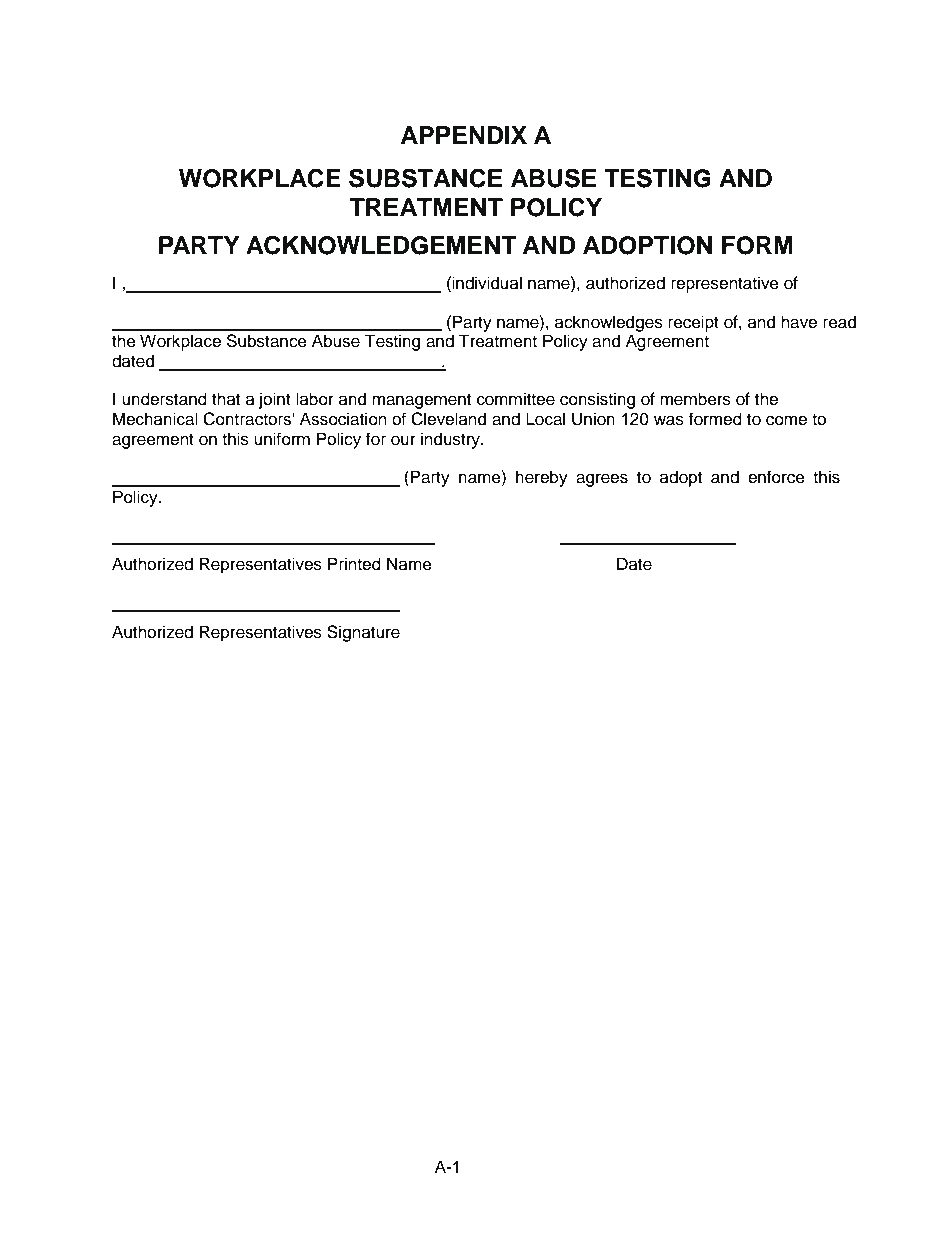 The image size is (952, 1233). Describe the element at coordinates (155, 419) in the screenshot. I see `Mechanical` at that location.
